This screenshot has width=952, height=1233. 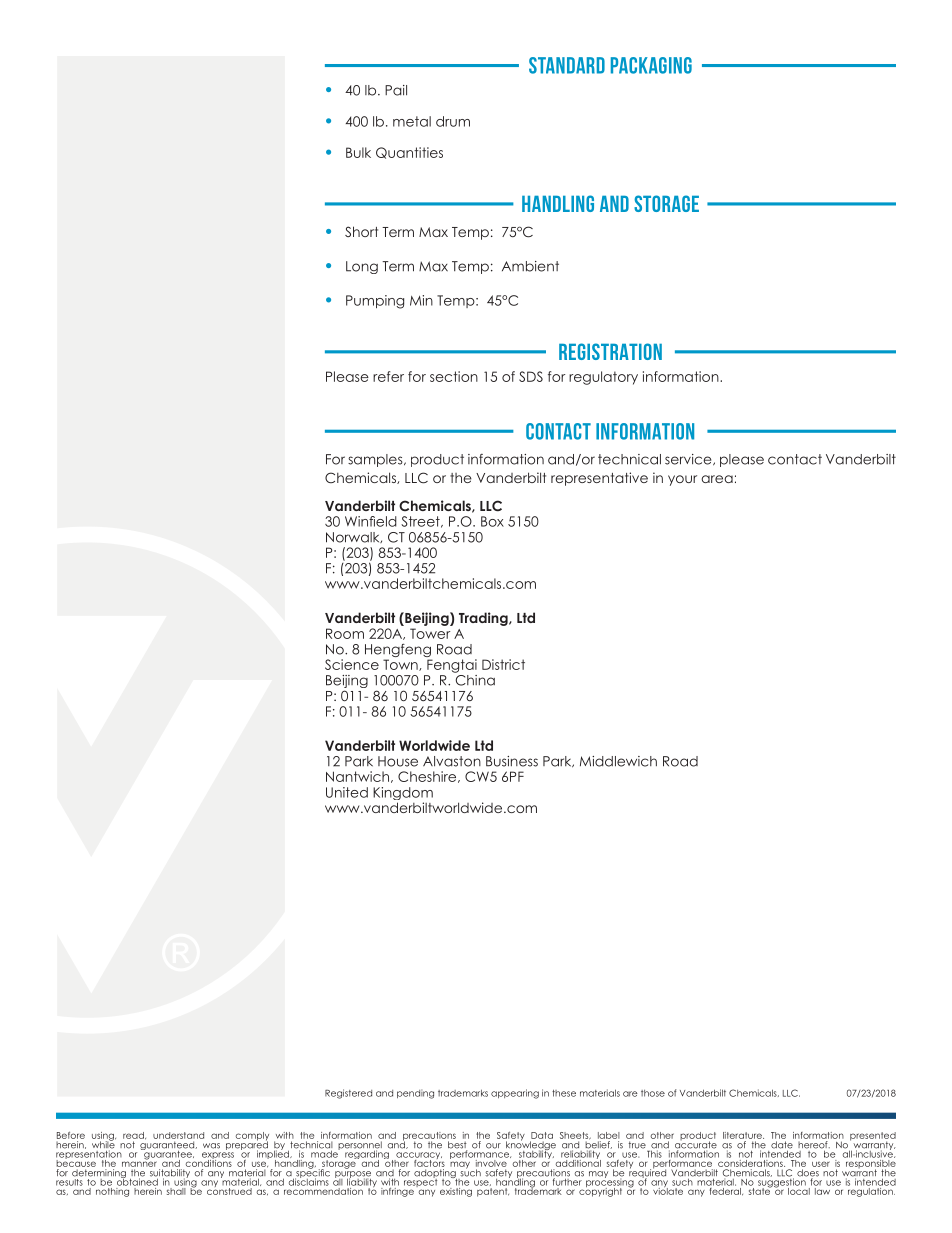 What do you see at coordinates (717, 479) in the screenshot?
I see `area` at bounding box center [717, 479].
